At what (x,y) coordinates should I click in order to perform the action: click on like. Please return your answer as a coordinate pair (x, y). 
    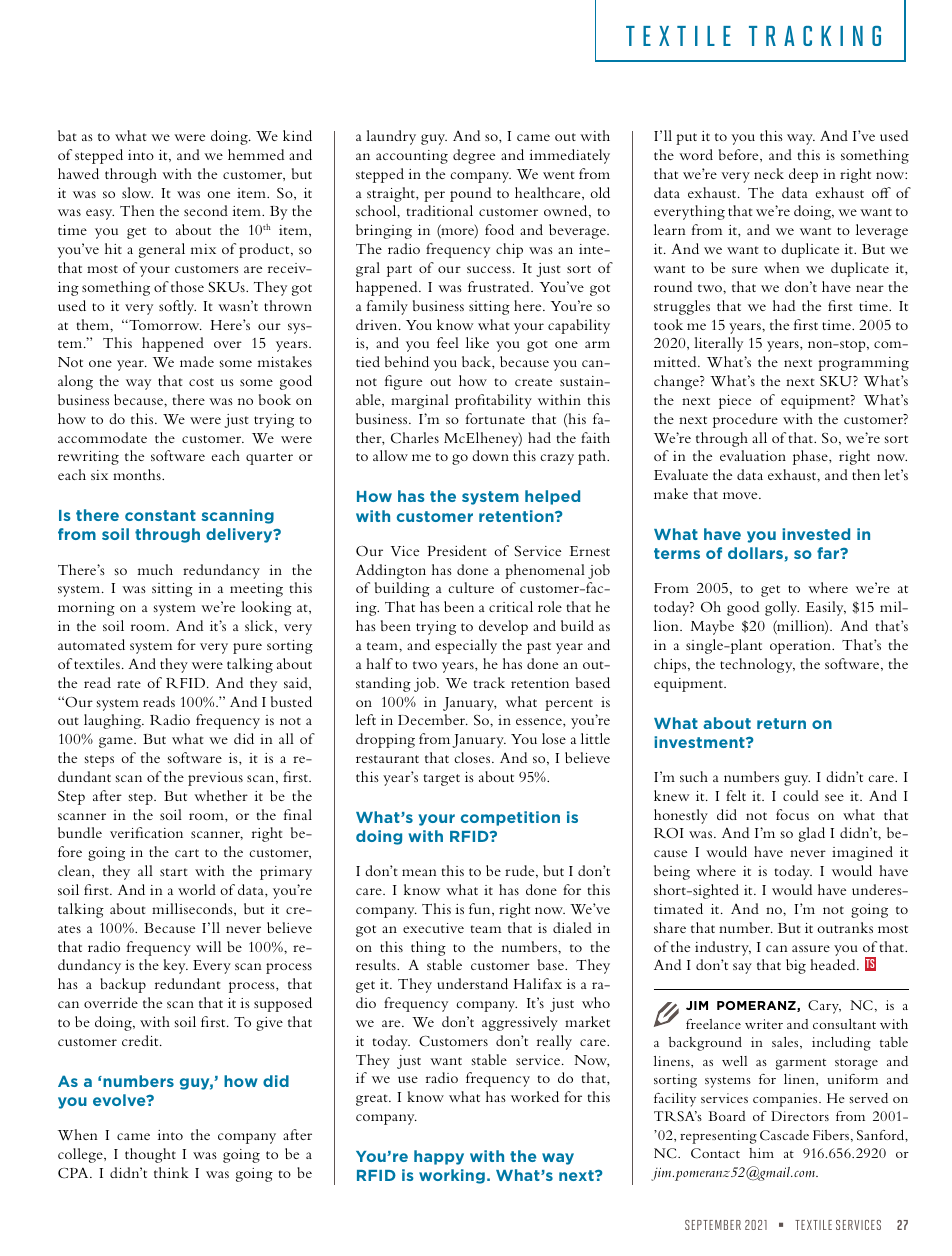
    Looking at the image, I should click on (477, 342).
